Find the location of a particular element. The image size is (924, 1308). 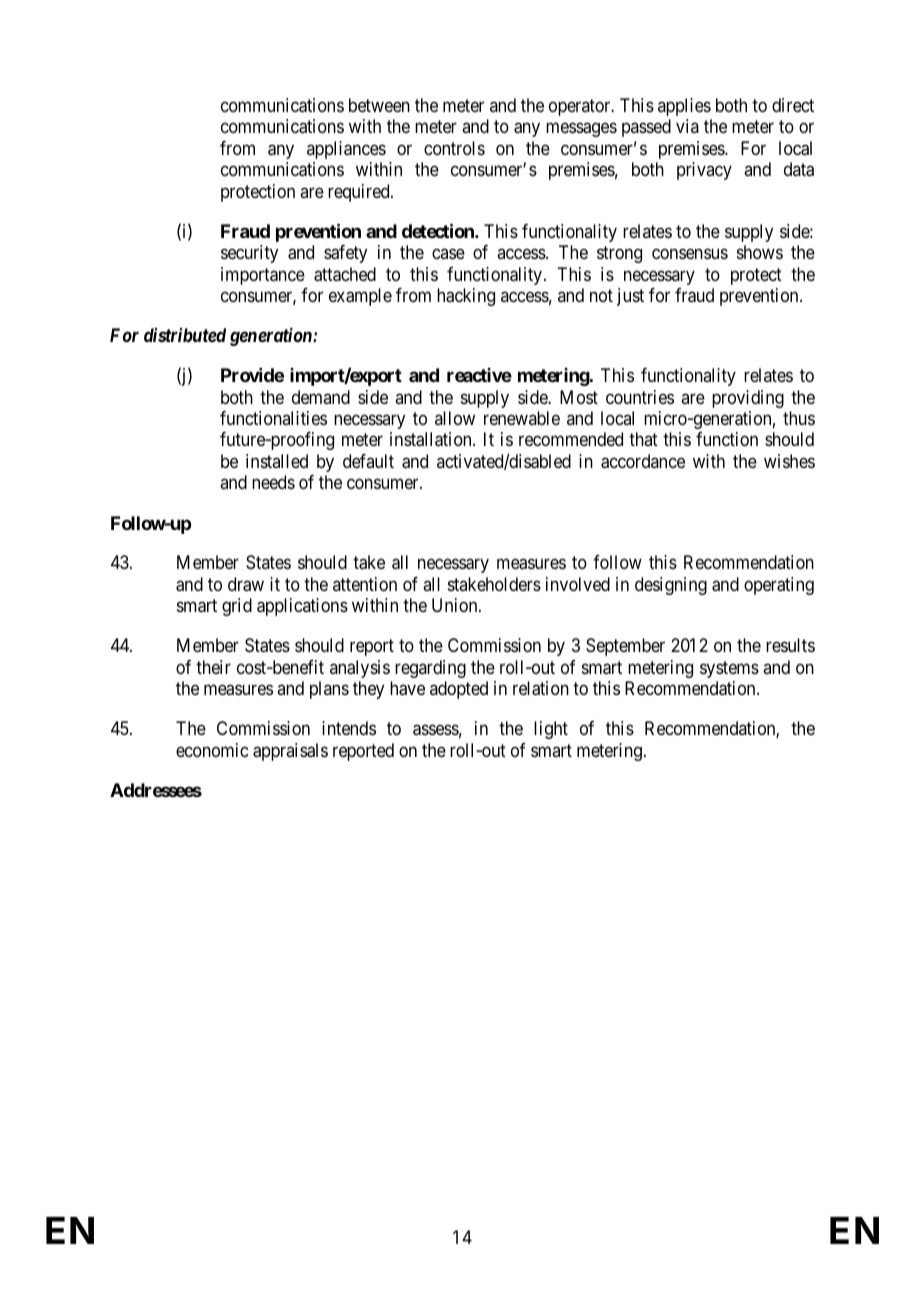

appraisals is located at coordinates (290, 752).
